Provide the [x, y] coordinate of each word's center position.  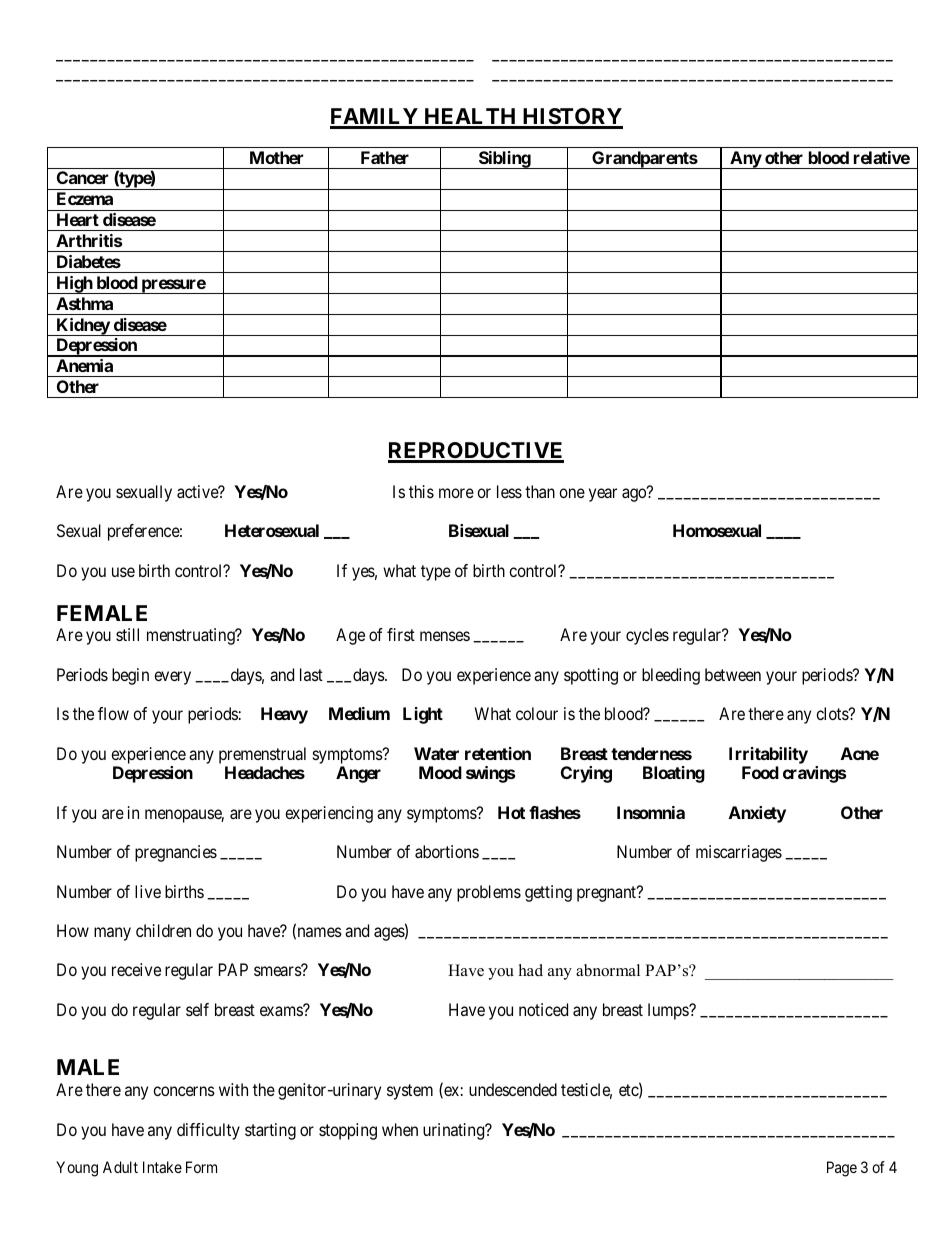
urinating [455, 1131]
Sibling [504, 160]
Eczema [85, 198]
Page [842, 1169]
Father [385, 157]
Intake [162, 1167]
